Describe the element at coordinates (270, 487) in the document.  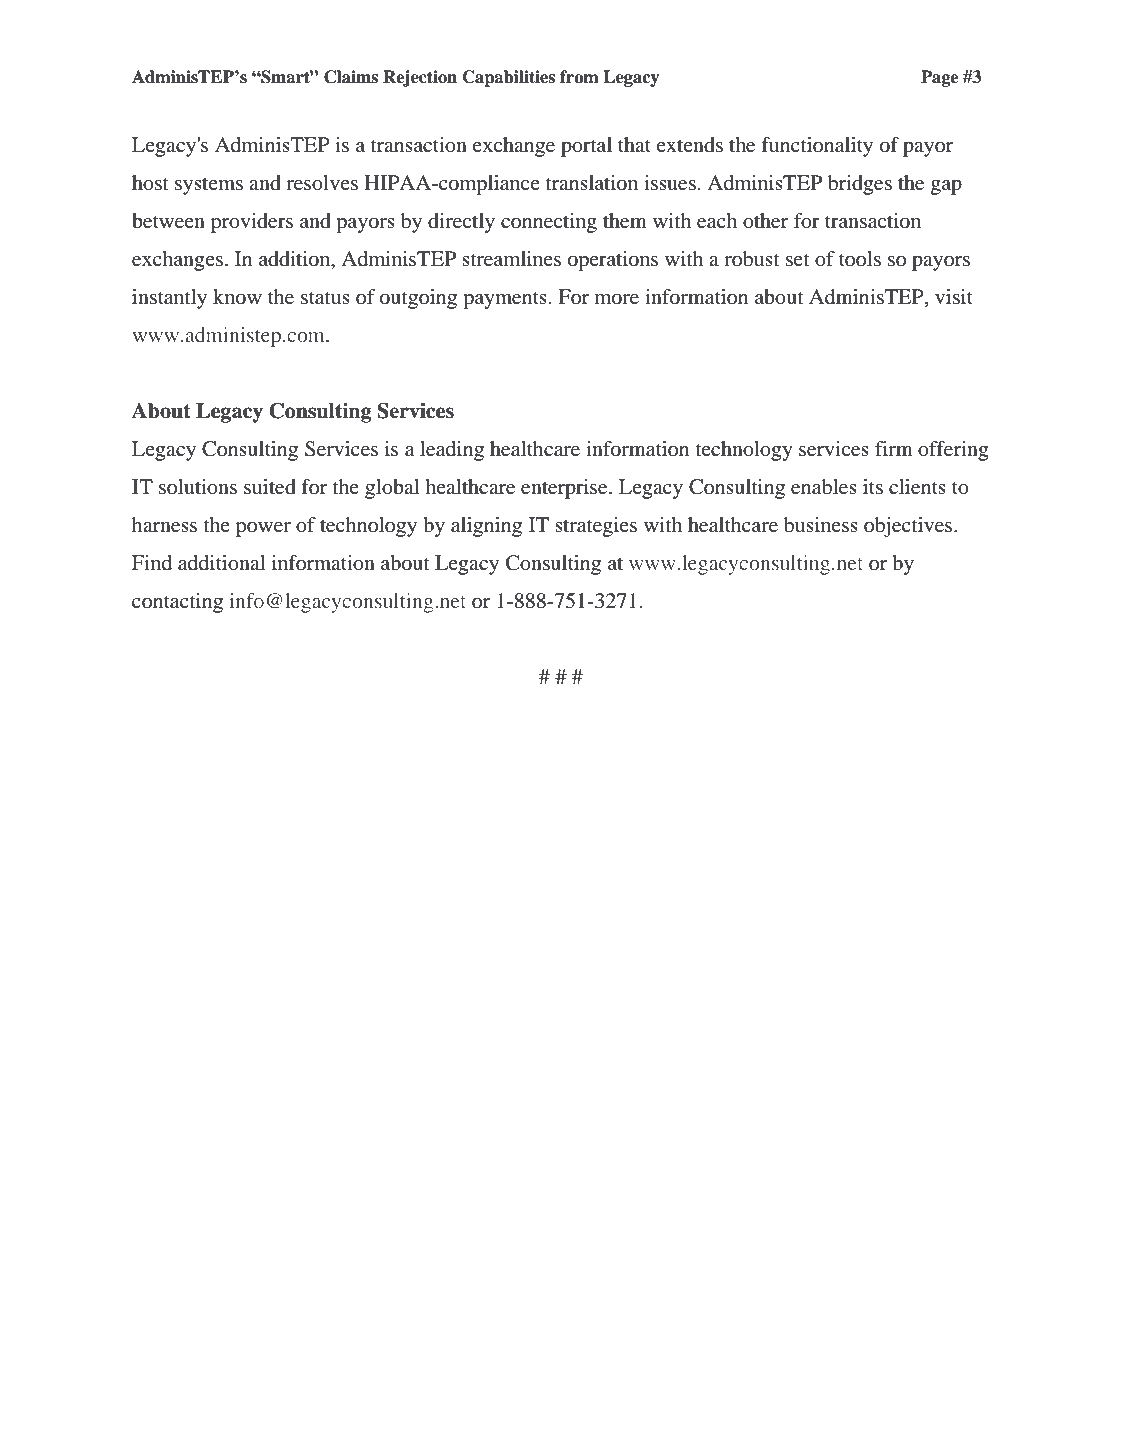
I see `suited` at that location.
